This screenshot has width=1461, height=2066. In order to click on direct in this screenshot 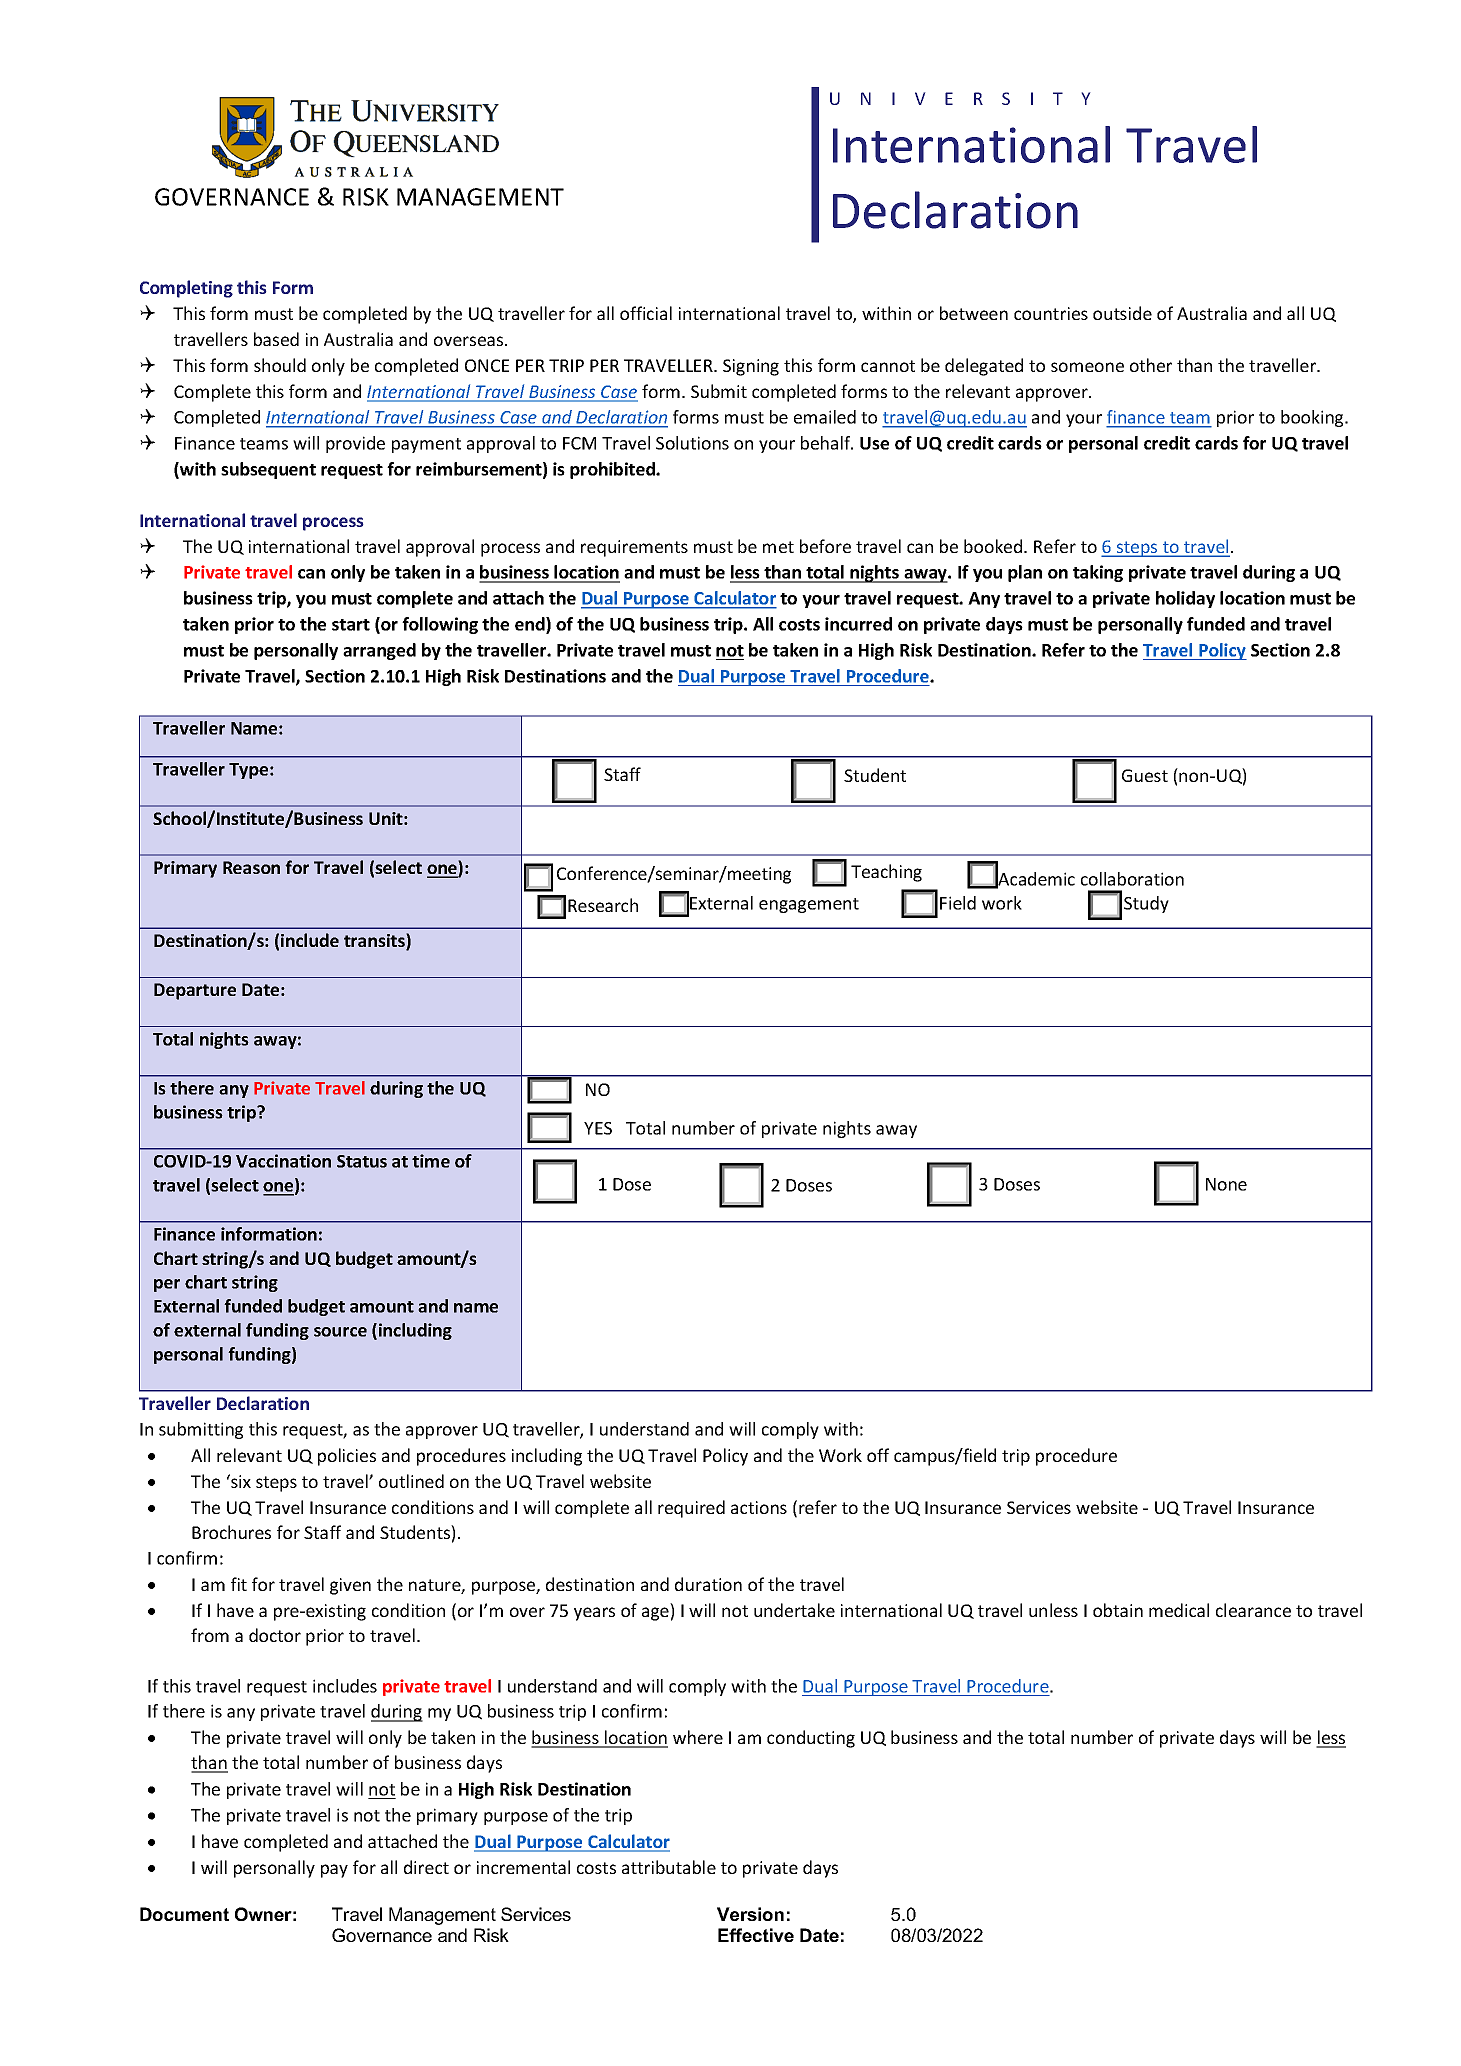, I will do `click(426, 1867)`.
